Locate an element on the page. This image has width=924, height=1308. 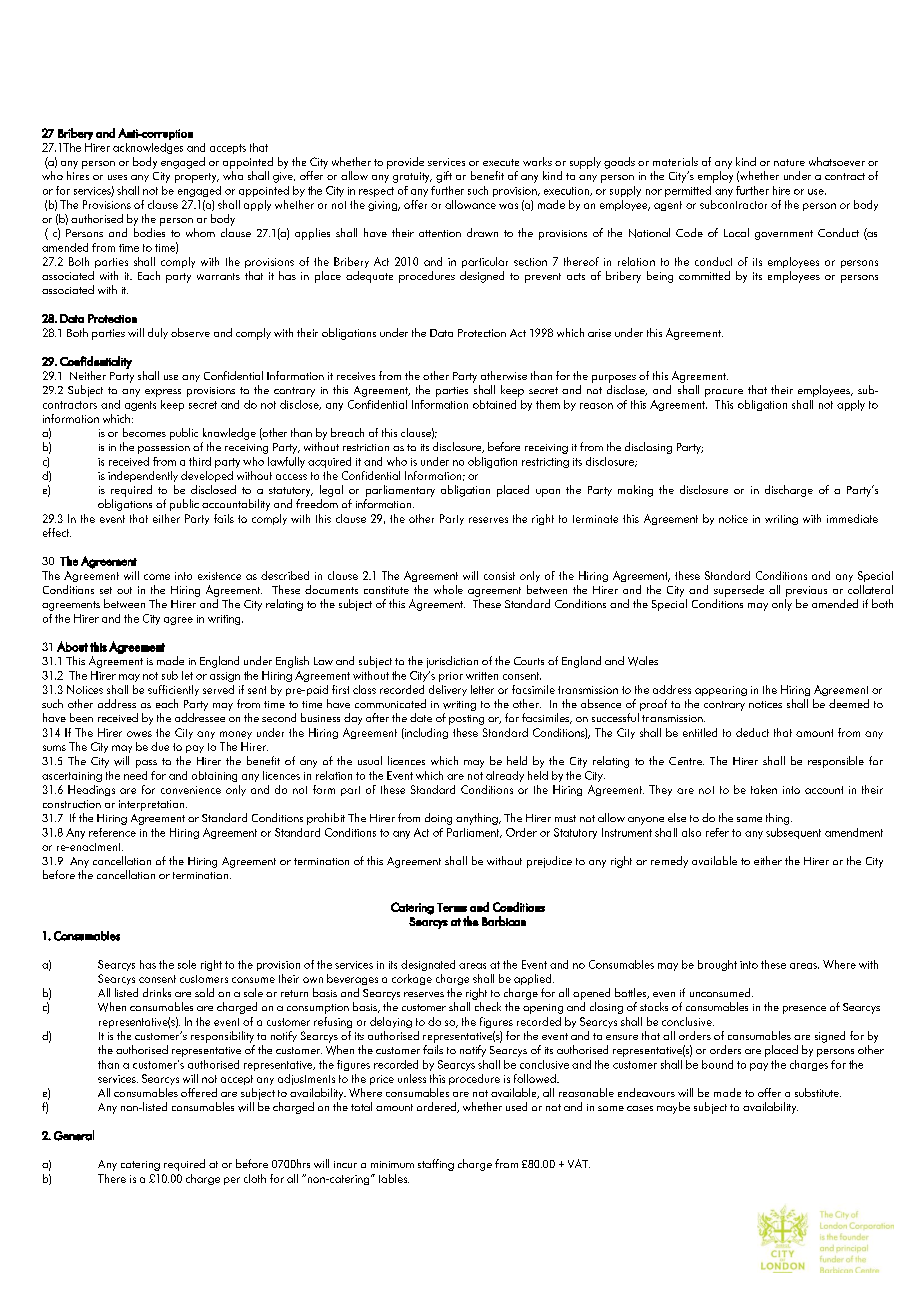
gift is located at coordinates (444, 177).
